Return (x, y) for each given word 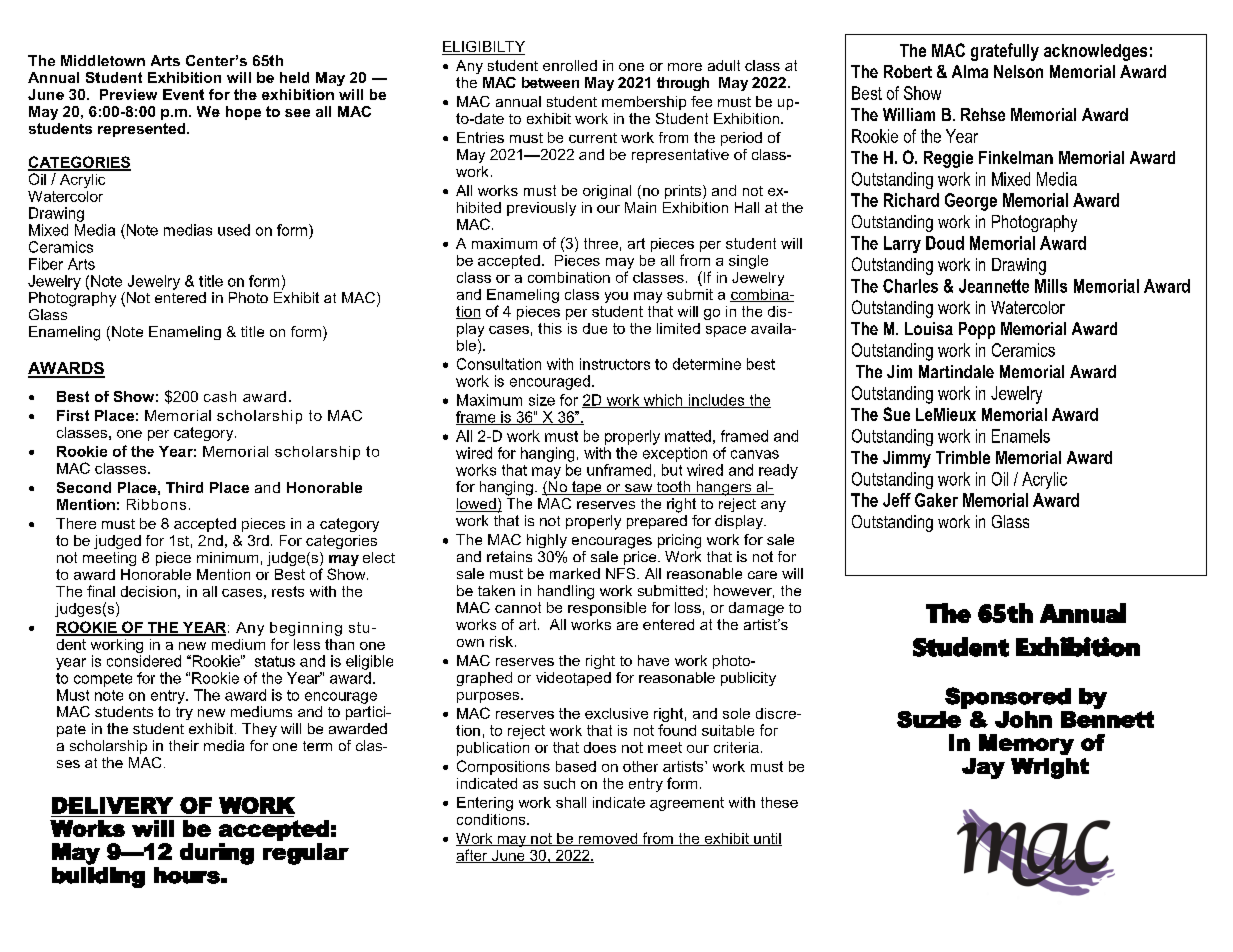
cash (220, 396)
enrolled (570, 65)
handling (566, 592)
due (595, 328)
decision (148, 591)
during (217, 854)
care (762, 575)
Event (183, 94)
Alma (970, 71)
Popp (977, 330)
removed (608, 839)
